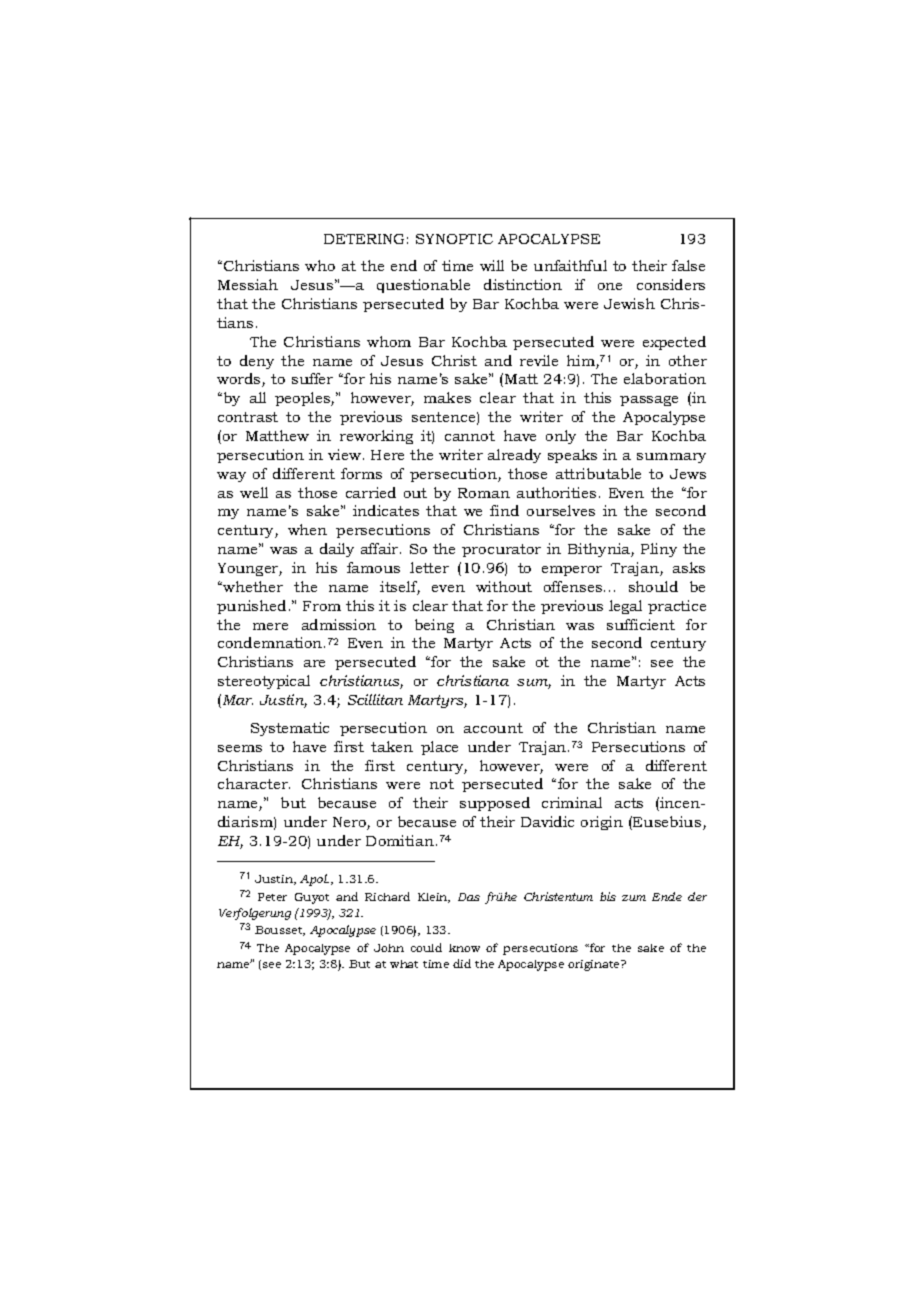 This page has height=1308, width=924. I want to click on Messiah, so click(248, 284).
